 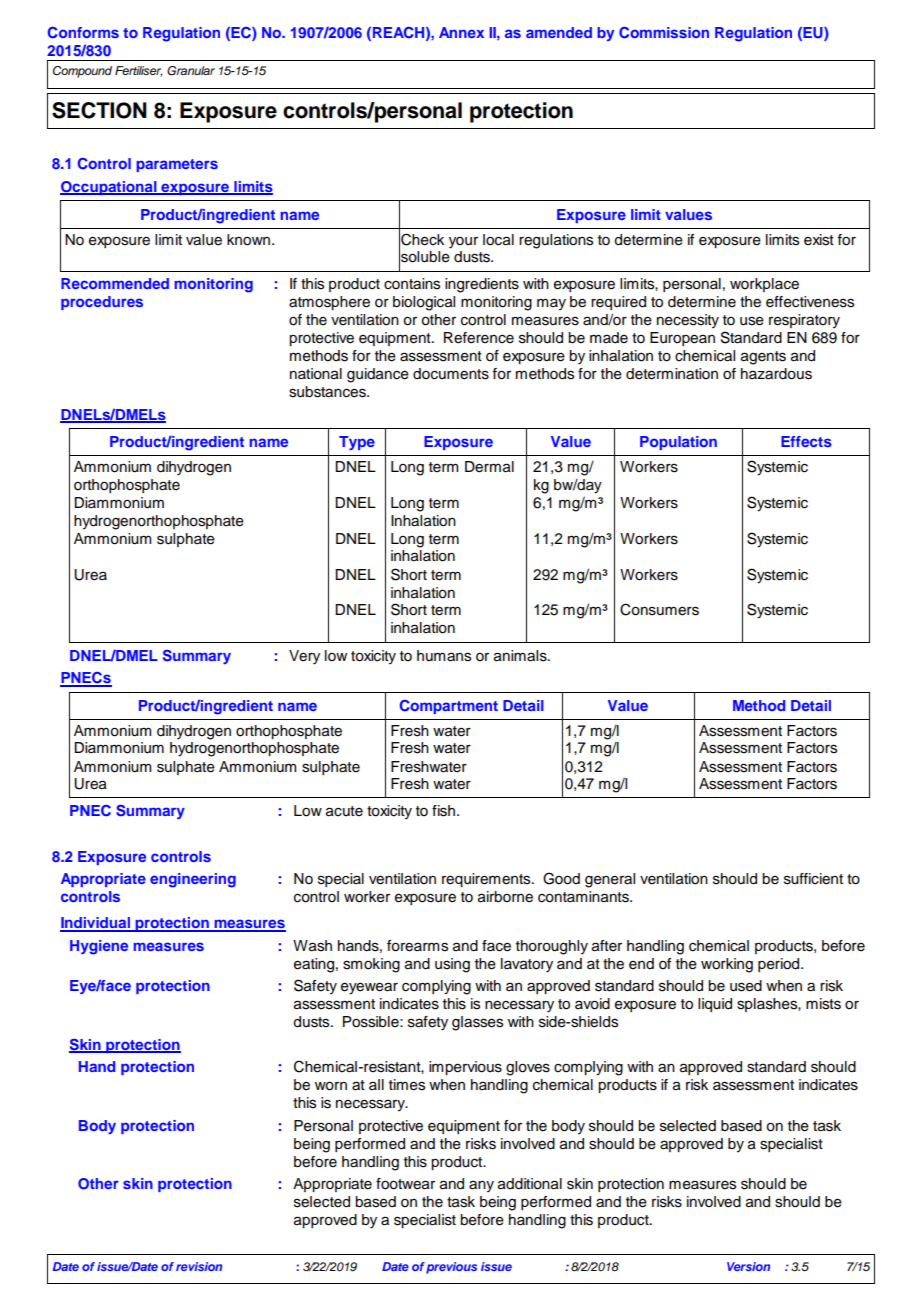 I want to click on Commission, so click(x=664, y=33).
